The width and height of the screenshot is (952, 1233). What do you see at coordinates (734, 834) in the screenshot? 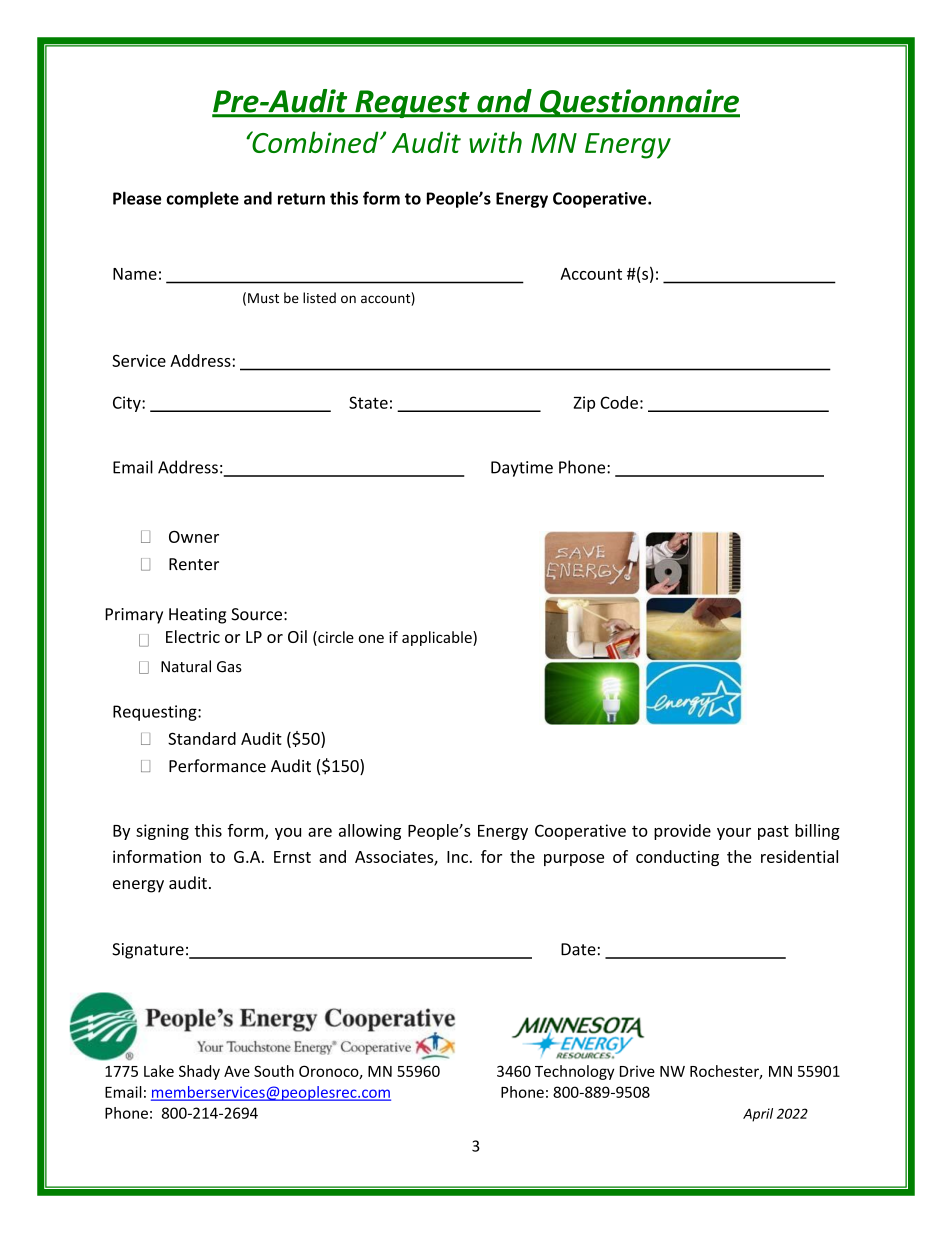
I see `your` at bounding box center [734, 834].
